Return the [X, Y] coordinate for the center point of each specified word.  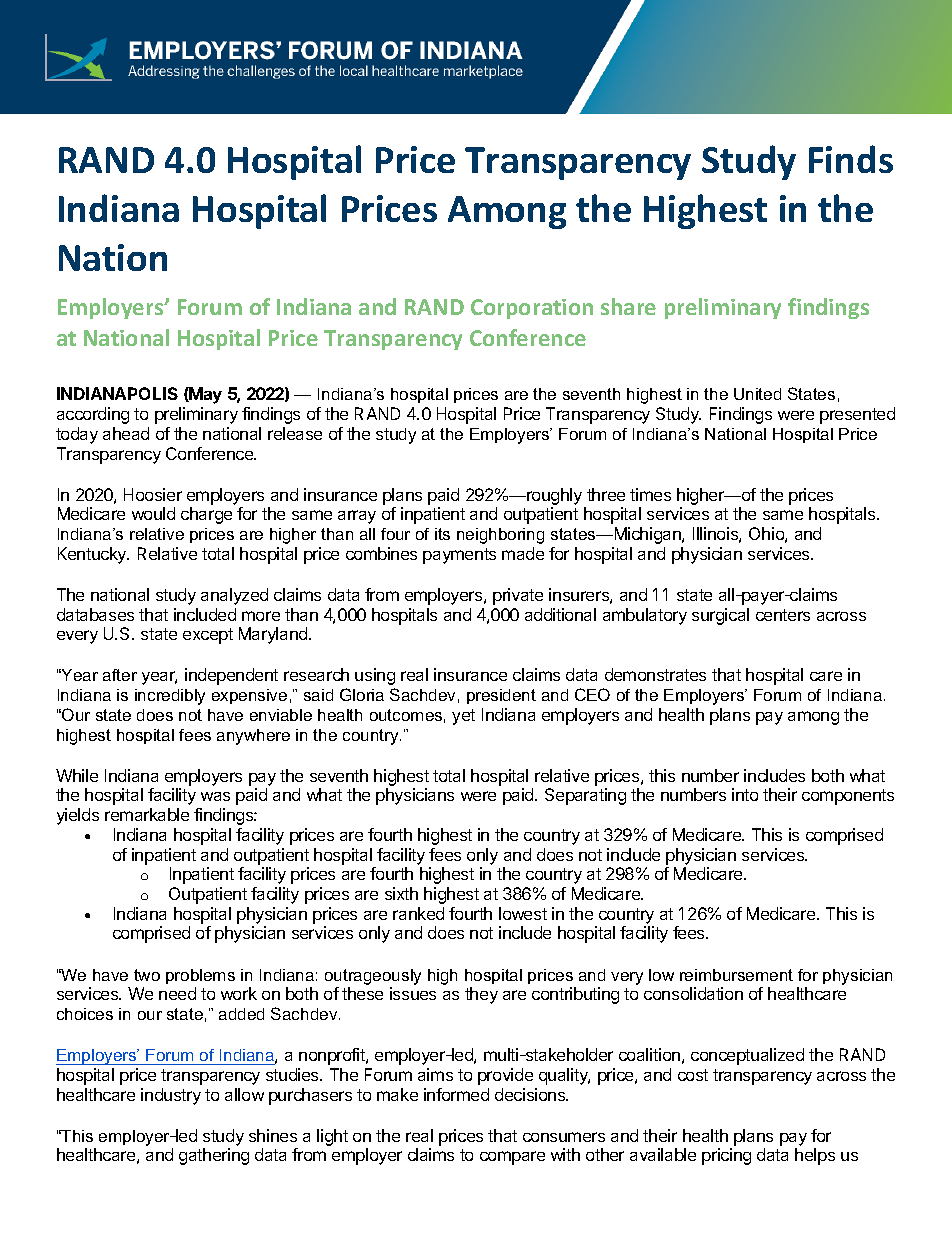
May [205, 395]
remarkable [147, 814]
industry [171, 1096]
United [757, 394]
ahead [126, 433]
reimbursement [736, 975]
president [501, 696]
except [208, 636]
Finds [851, 159]
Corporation [532, 309]
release [295, 433]
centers [783, 615]
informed [456, 1094]
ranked [418, 913]
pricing [726, 1156]
